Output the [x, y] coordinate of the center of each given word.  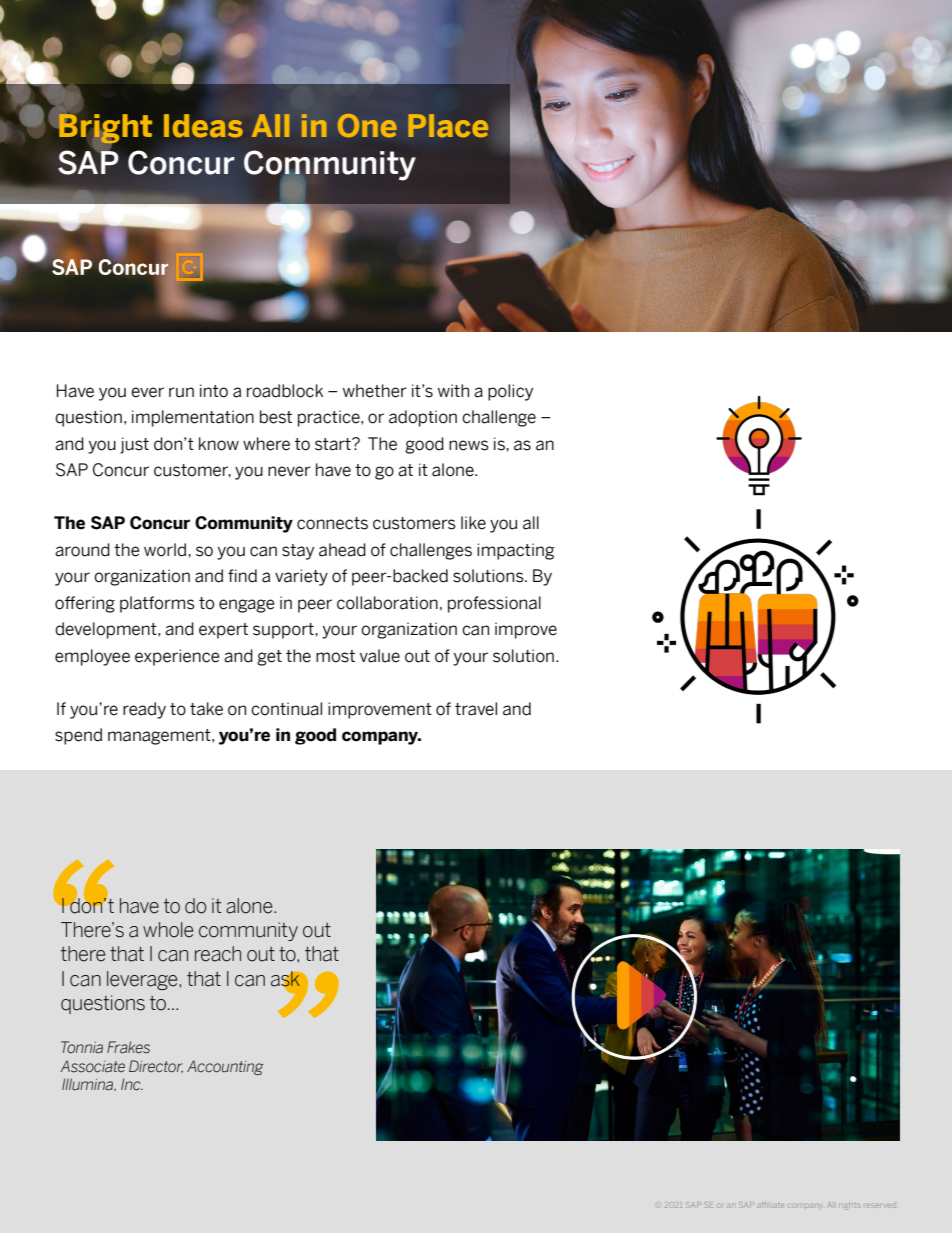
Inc [132, 1084]
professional [494, 604]
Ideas [203, 126]
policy [510, 392]
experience [177, 657]
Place [448, 125]
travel [476, 709]
